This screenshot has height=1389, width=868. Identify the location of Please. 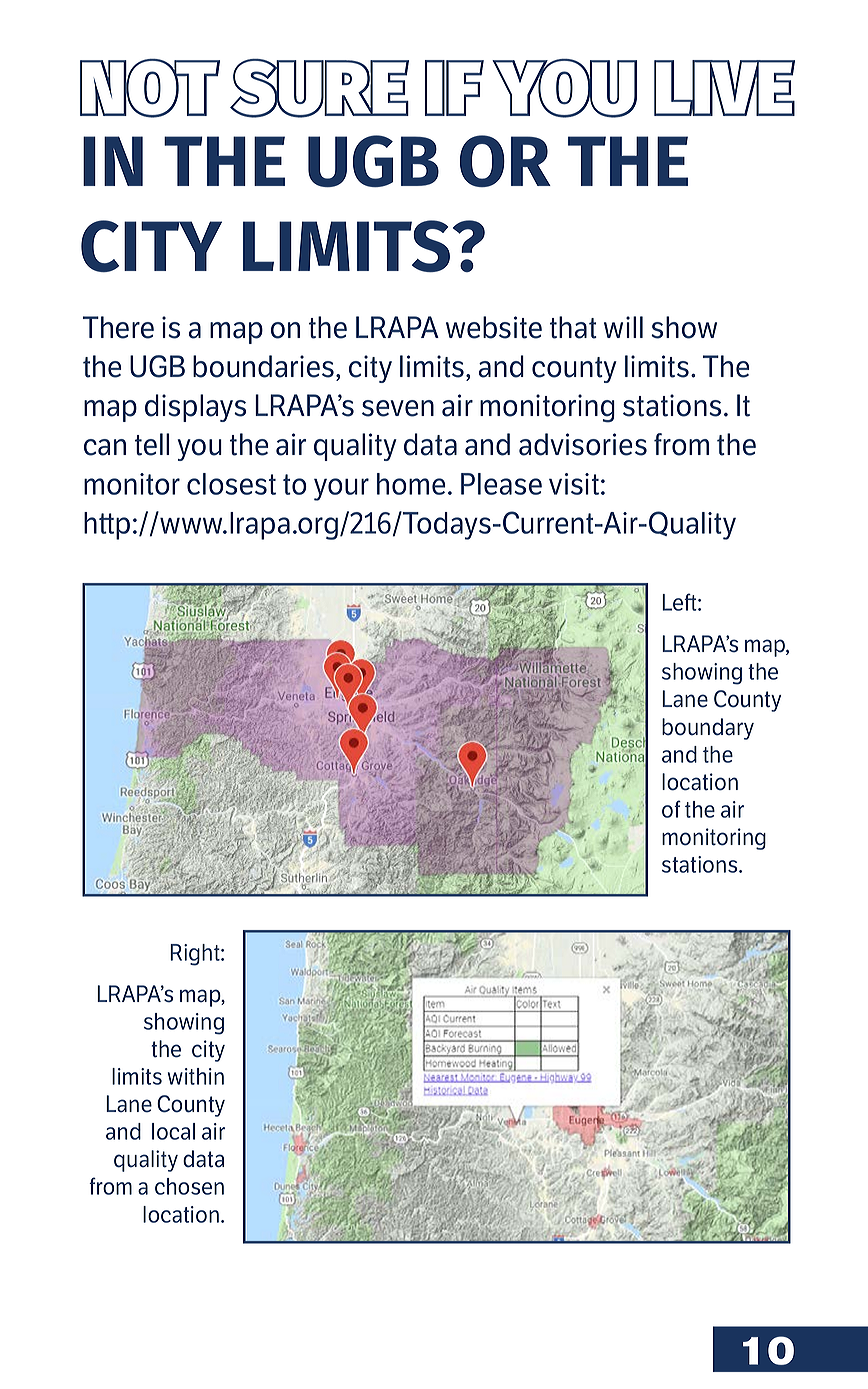
(501, 484).
